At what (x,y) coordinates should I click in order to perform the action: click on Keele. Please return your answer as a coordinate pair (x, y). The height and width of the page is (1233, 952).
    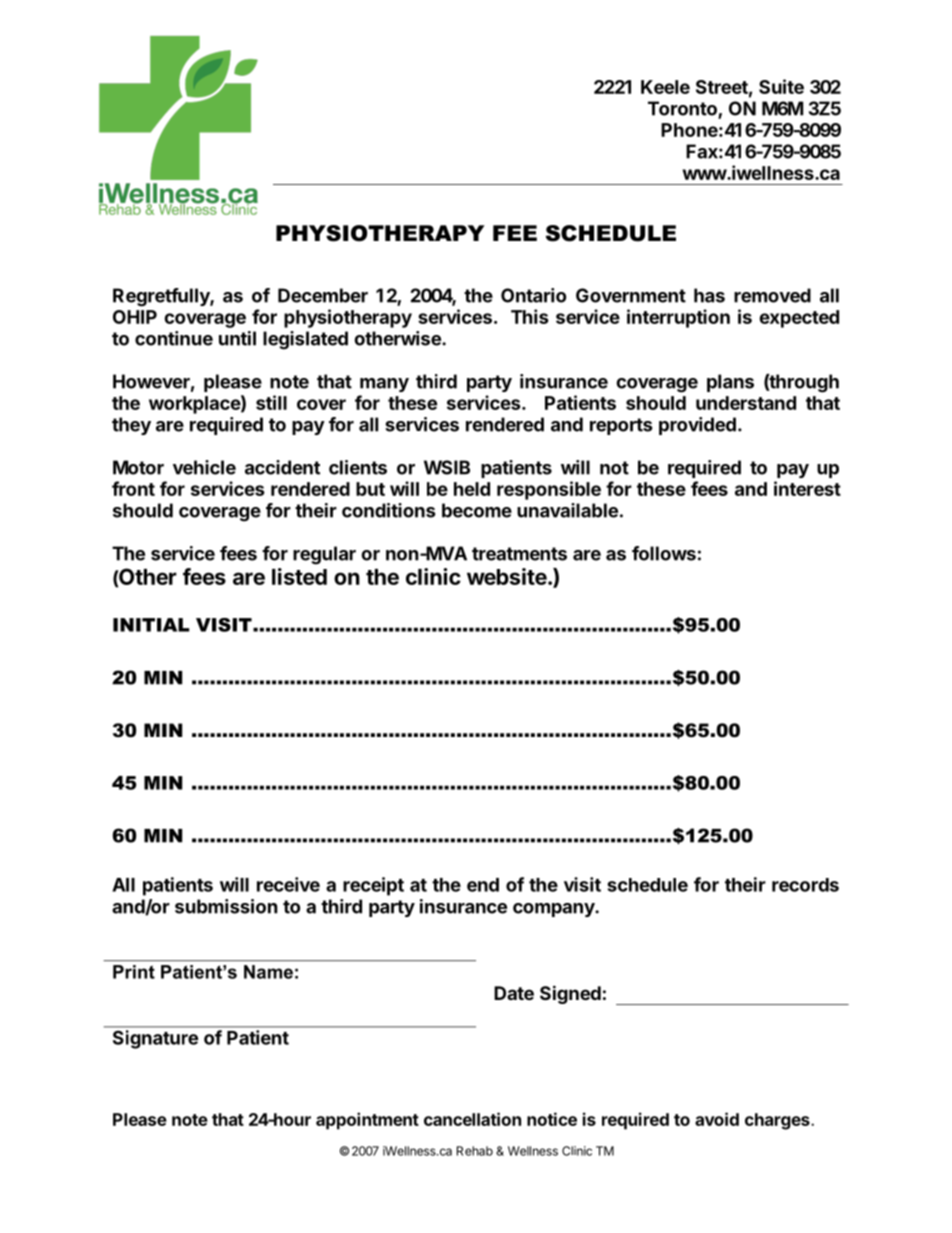
    Looking at the image, I should click on (665, 87).
